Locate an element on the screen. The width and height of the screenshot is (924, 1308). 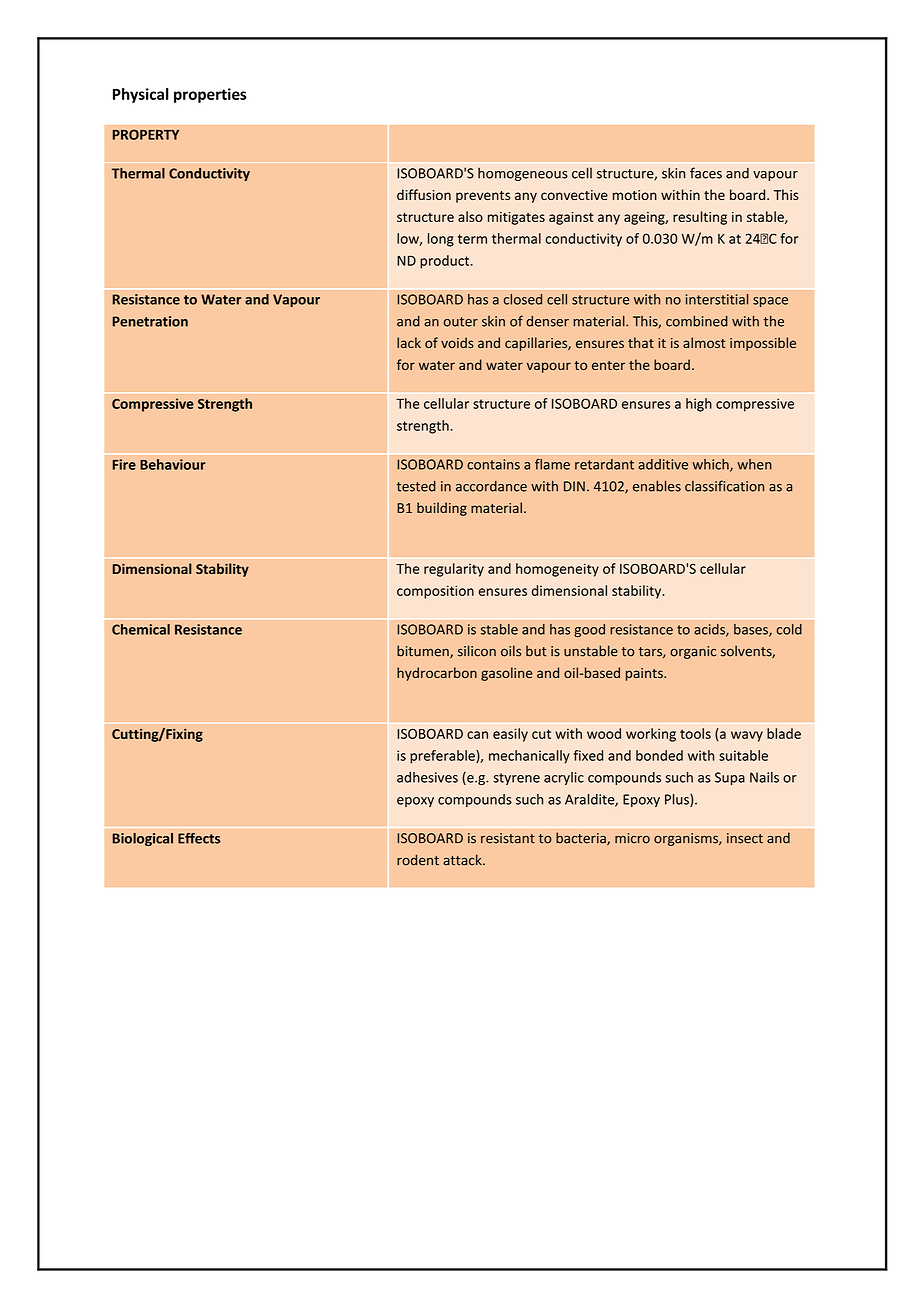
faces is located at coordinates (706, 173).
